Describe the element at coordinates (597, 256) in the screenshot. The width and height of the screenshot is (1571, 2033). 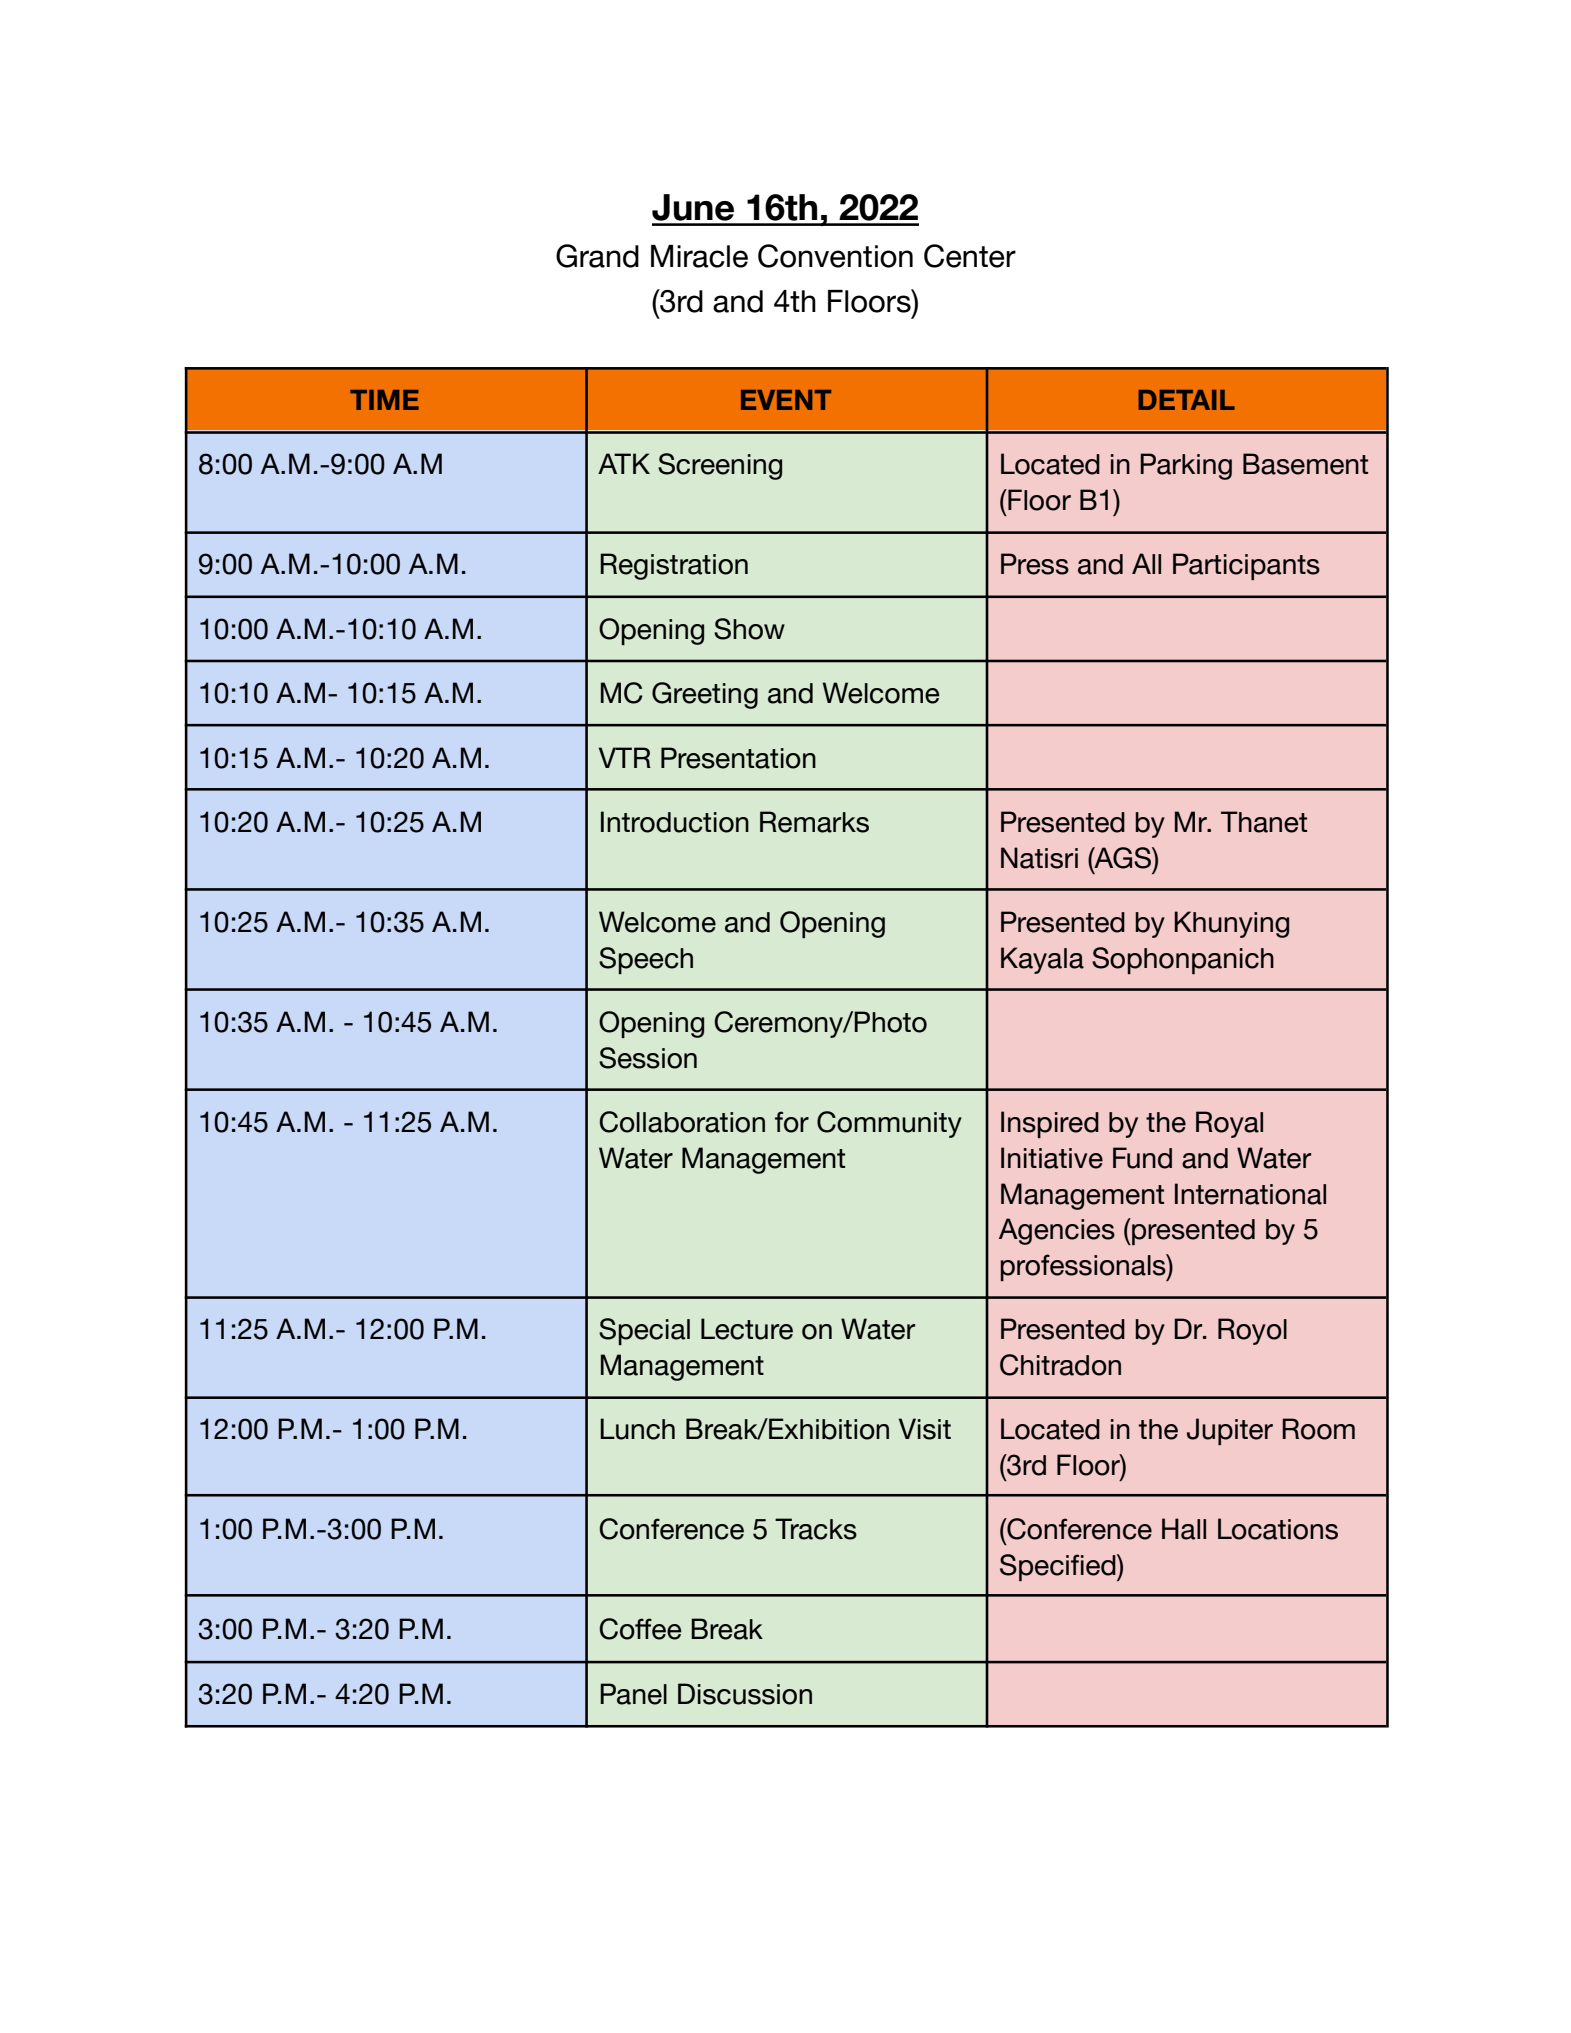
I see `Grand` at that location.
